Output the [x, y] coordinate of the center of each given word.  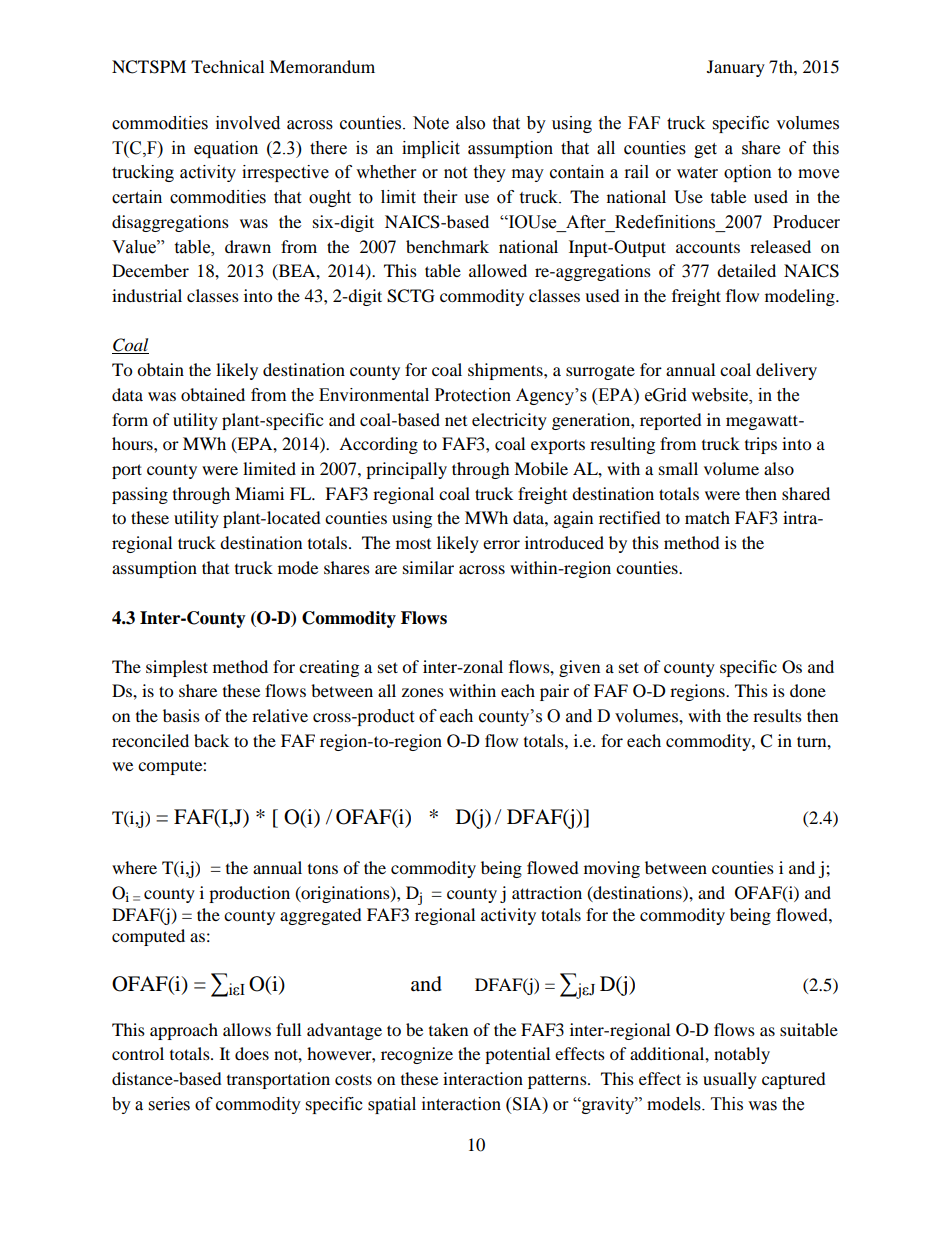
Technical [227, 66]
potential [517, 1055]
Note [431, 123]
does [252, 1053]
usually [730, 1080]
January [736, 68]
